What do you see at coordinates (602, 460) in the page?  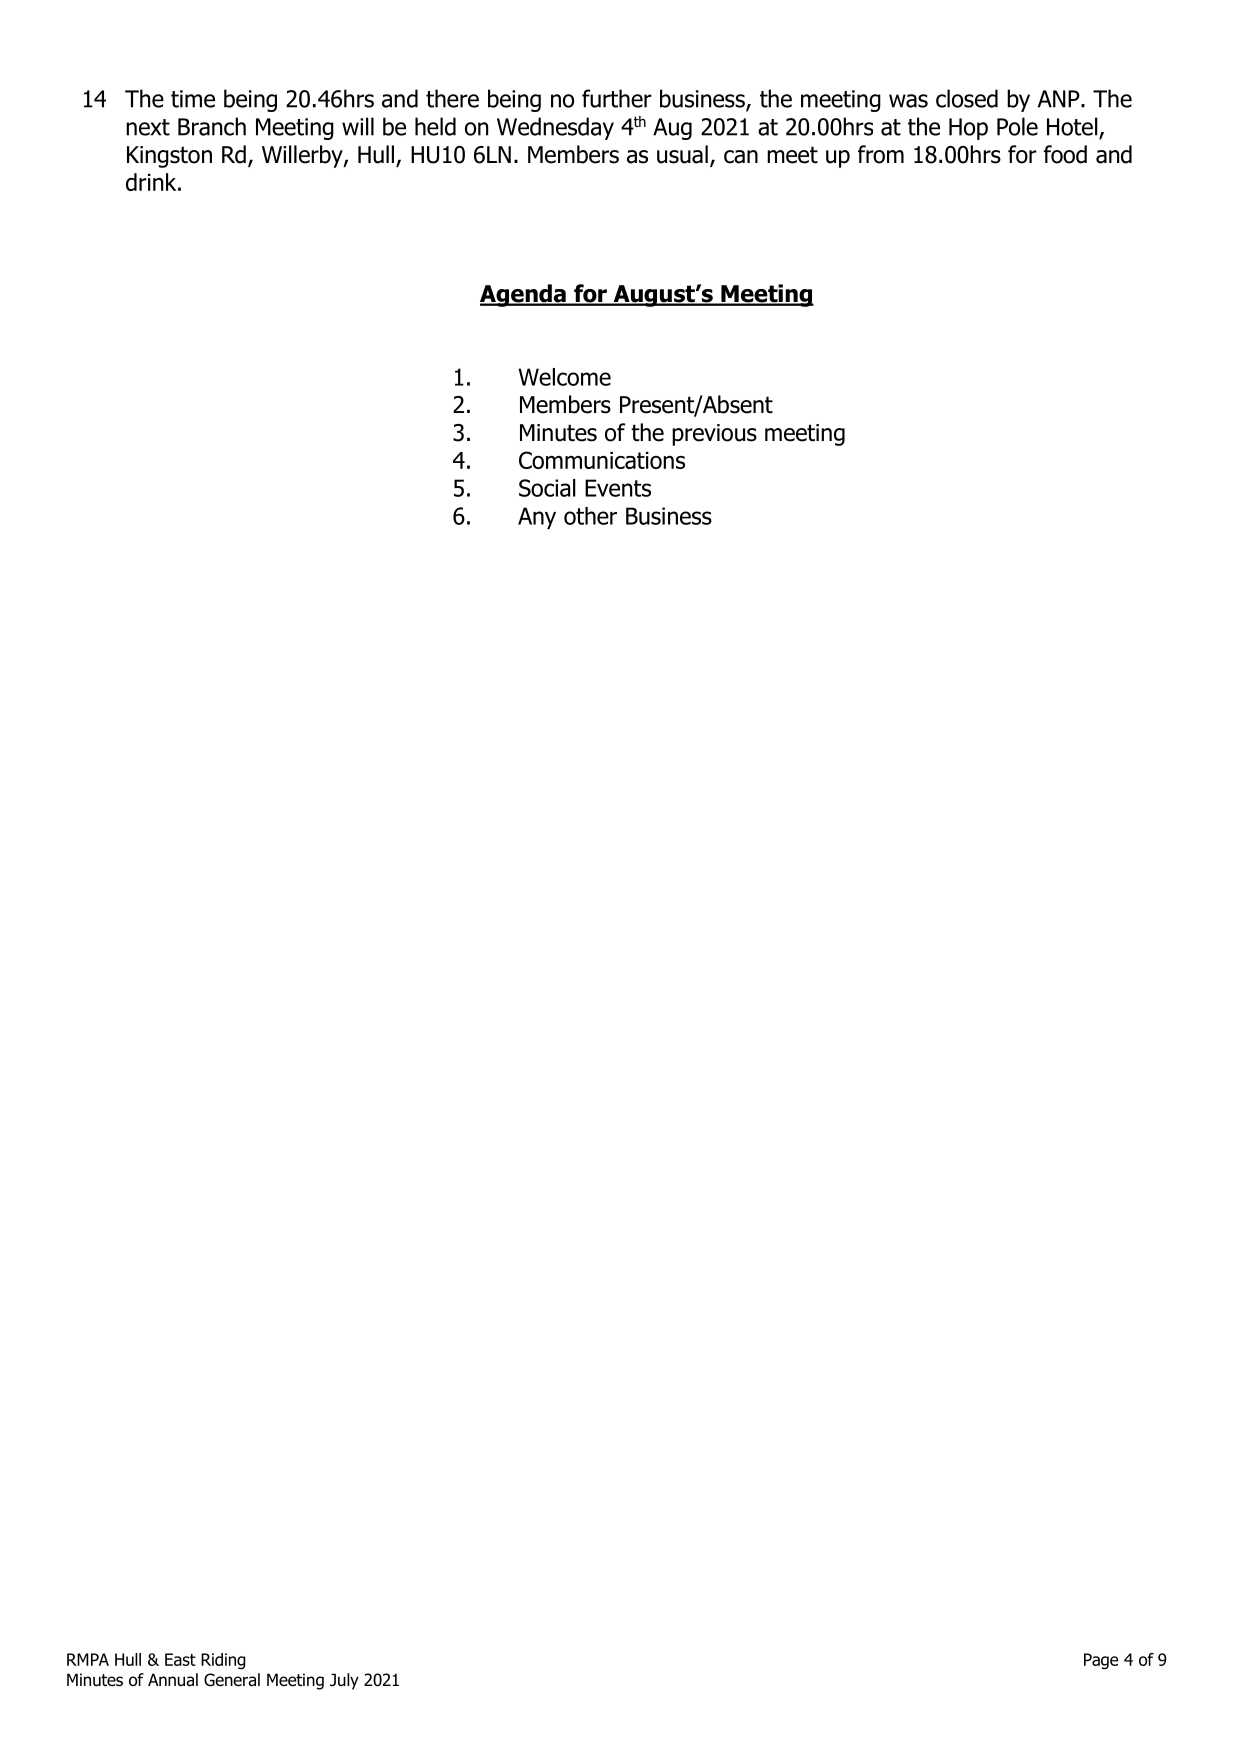 I see `Communications` at bounding box center [602, 460].
